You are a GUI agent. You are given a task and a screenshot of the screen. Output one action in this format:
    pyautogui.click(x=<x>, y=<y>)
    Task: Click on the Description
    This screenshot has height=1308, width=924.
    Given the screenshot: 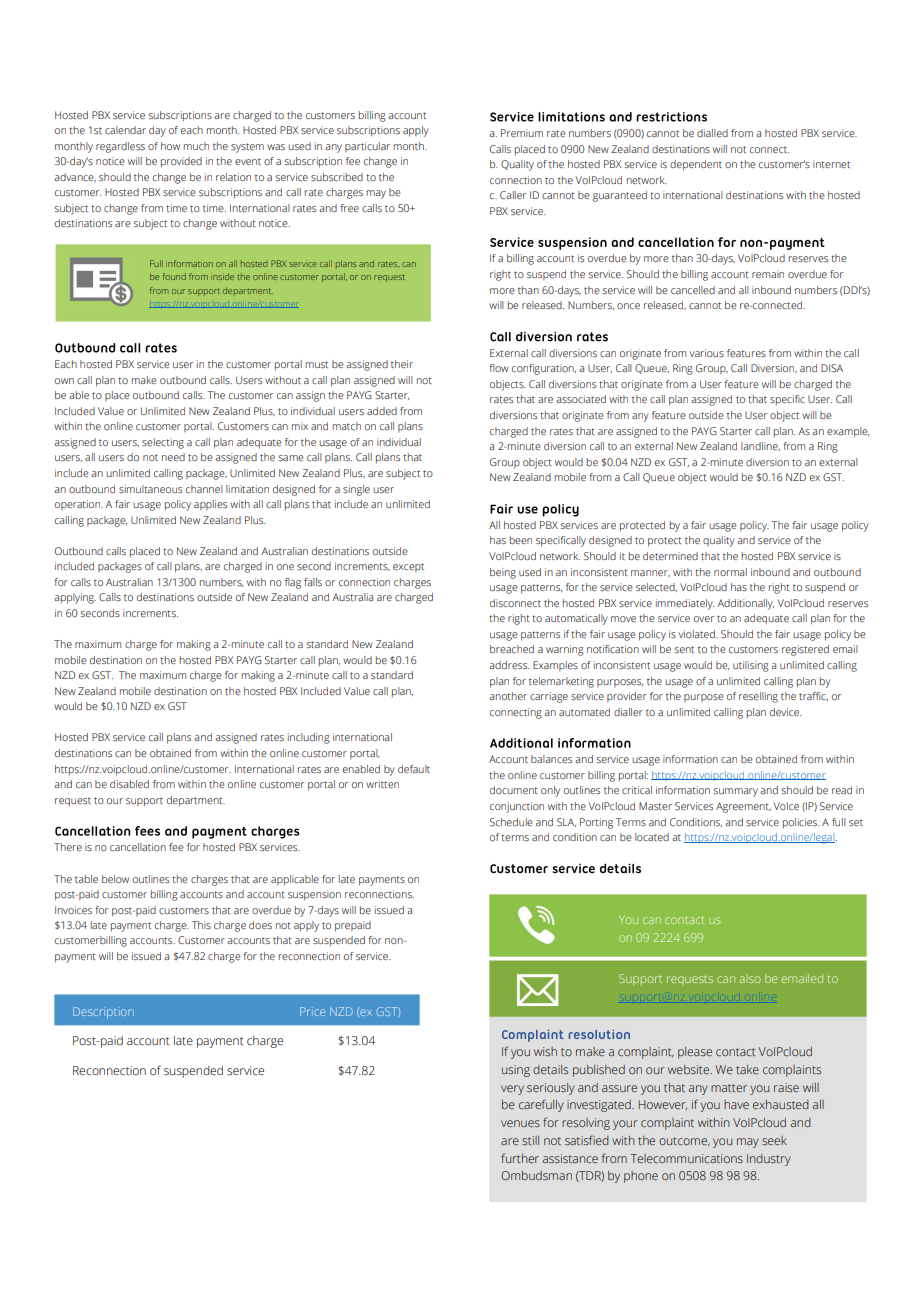 What is the action you would take?
    pyautogui.click(x=103, y=1013)
